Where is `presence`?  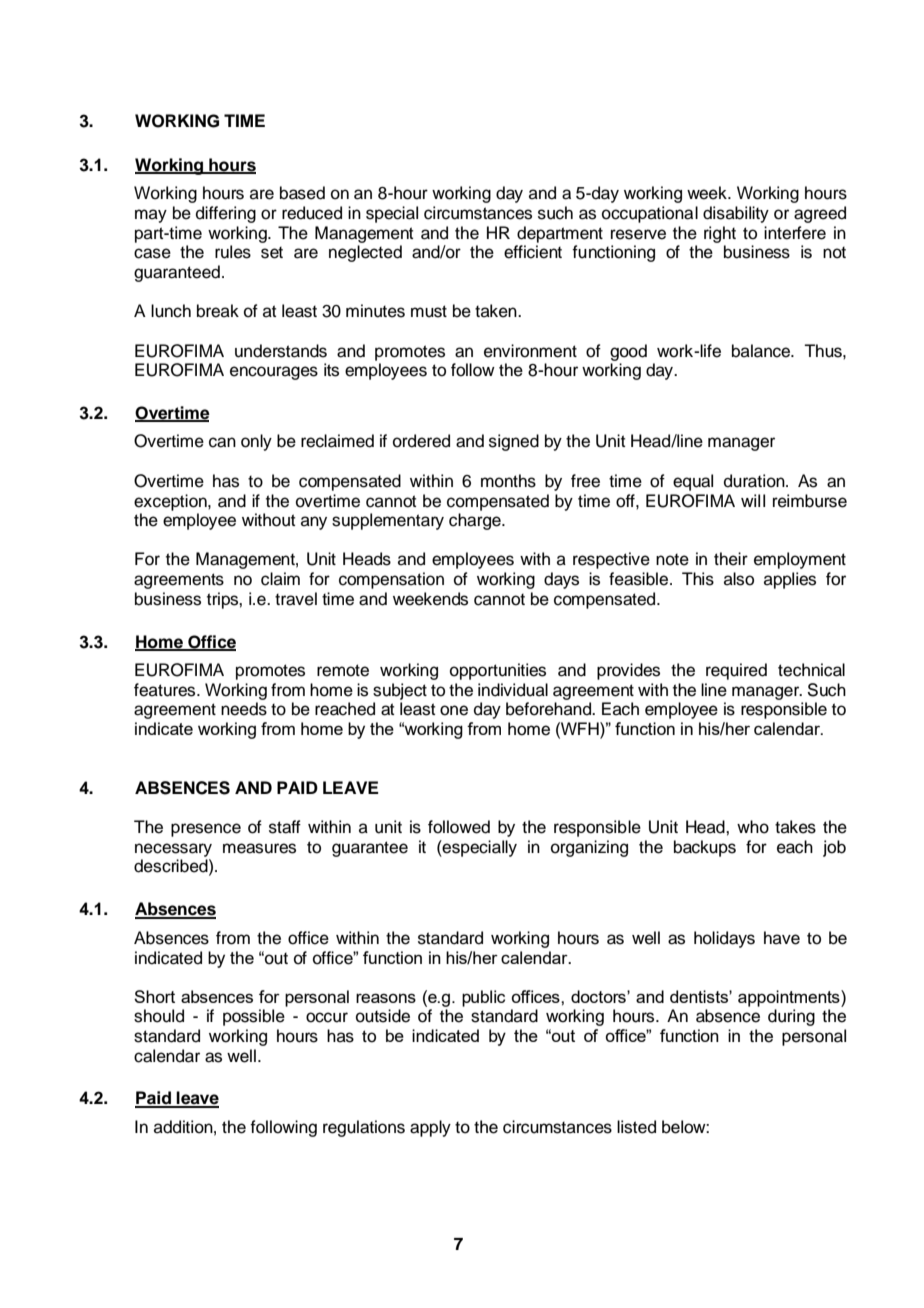
presence is located at coordinates (206, 830).
